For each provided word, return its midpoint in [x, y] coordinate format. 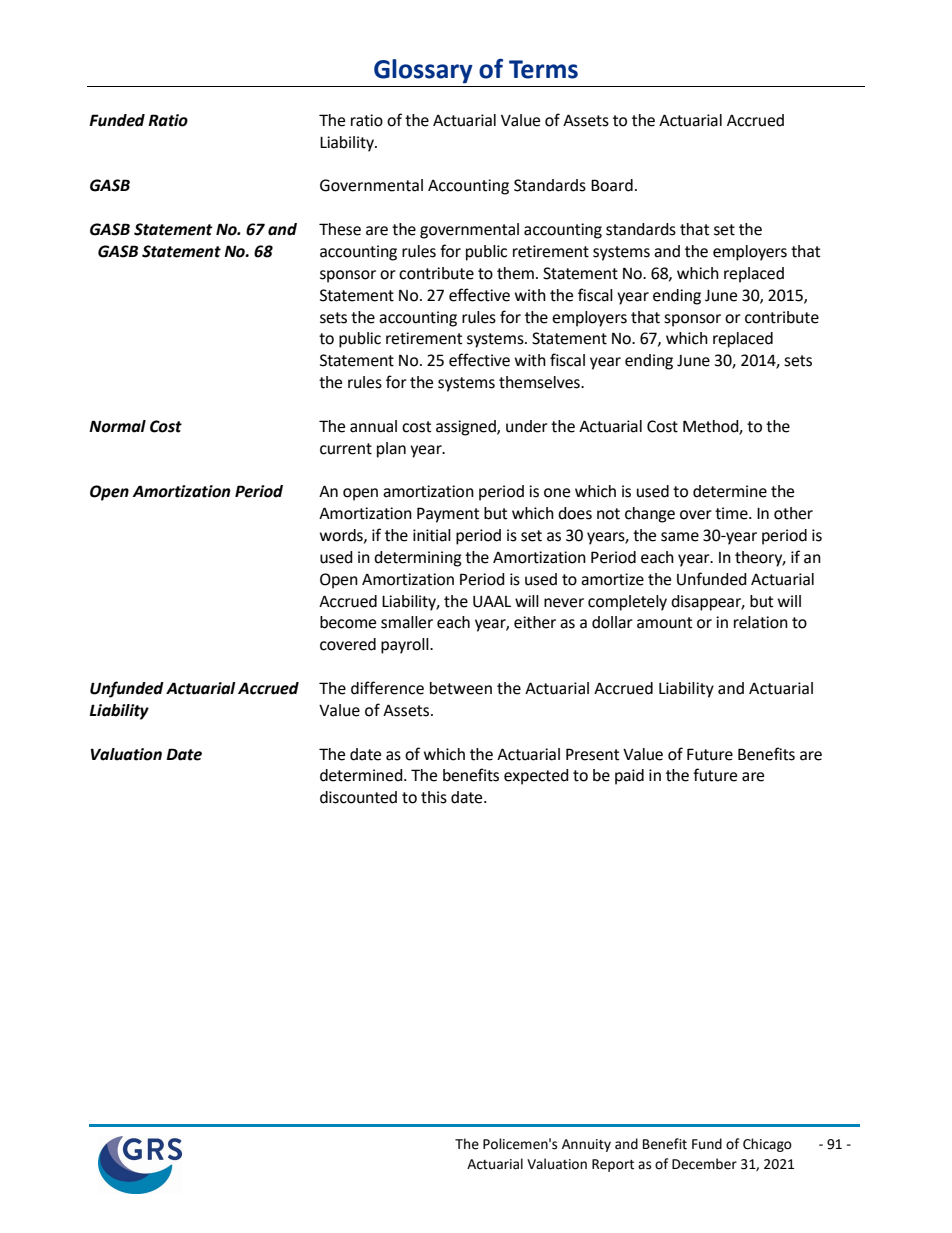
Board [612, 185]
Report [613, 1165]
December [704, 1164]
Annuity [586, 1145]
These [340, 229]
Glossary [423, 71]
